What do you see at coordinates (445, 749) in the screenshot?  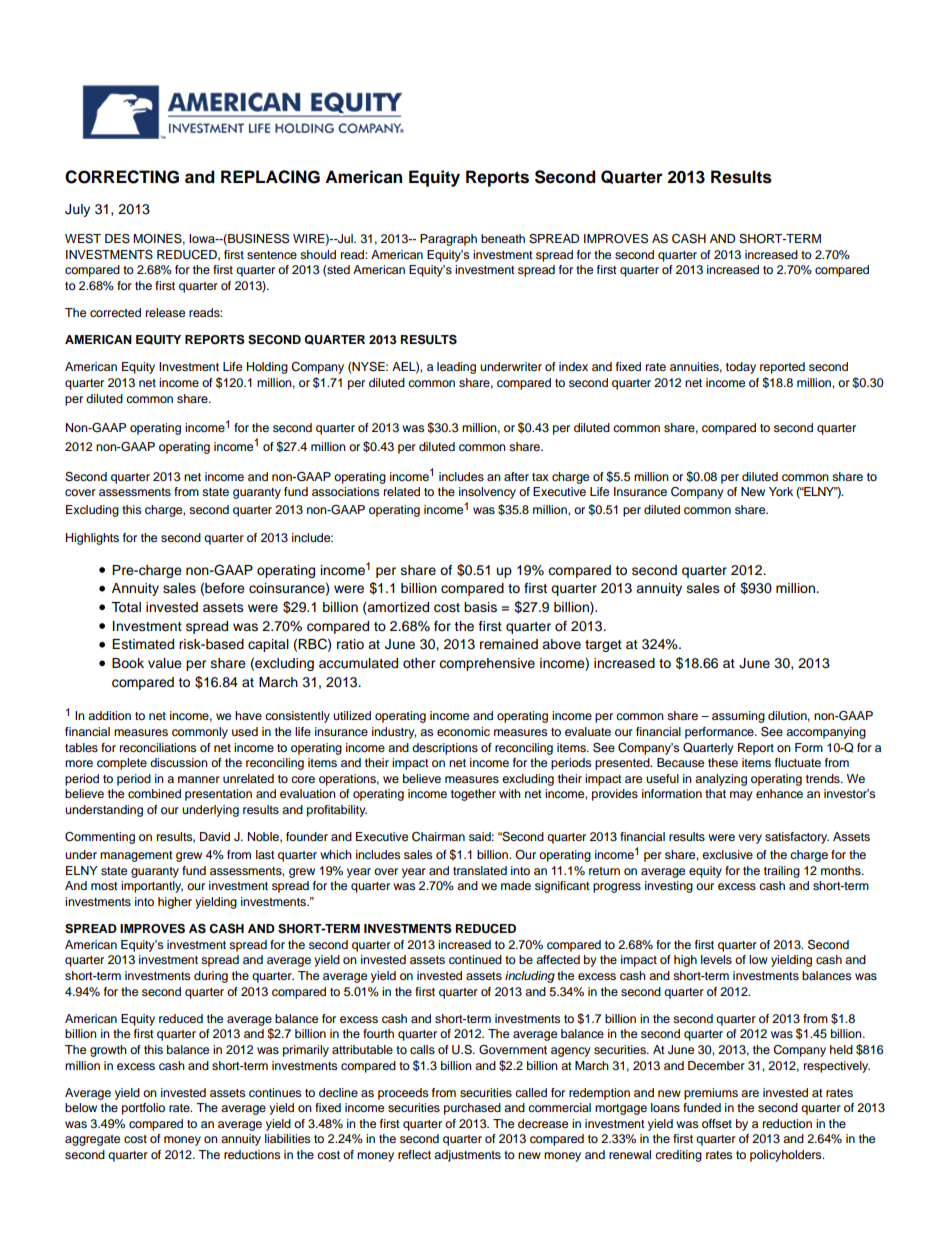 I see `descriptions` at bounding box center [445, 749].
